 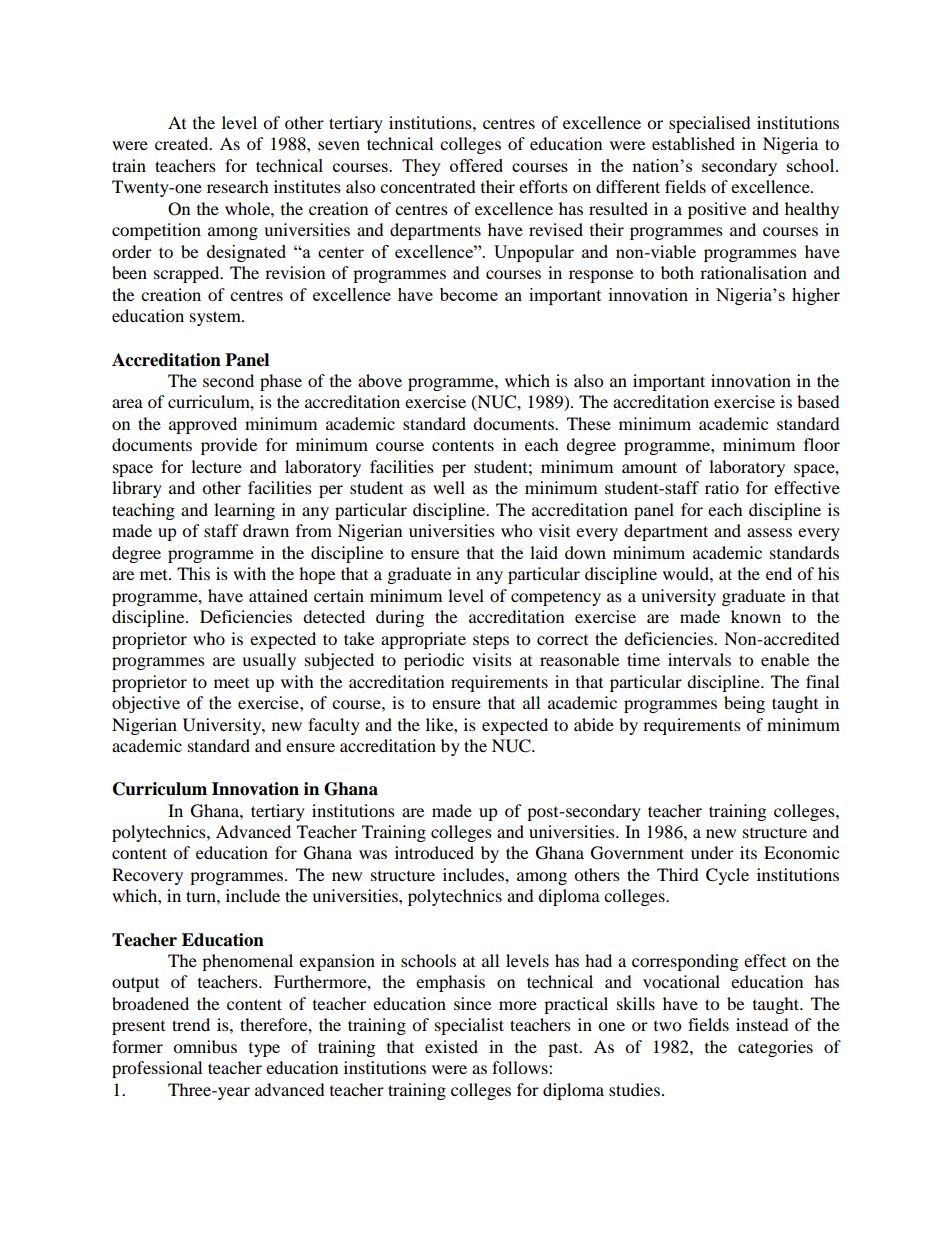 I want to click on omnibus, so click(x=205, y=1046).
